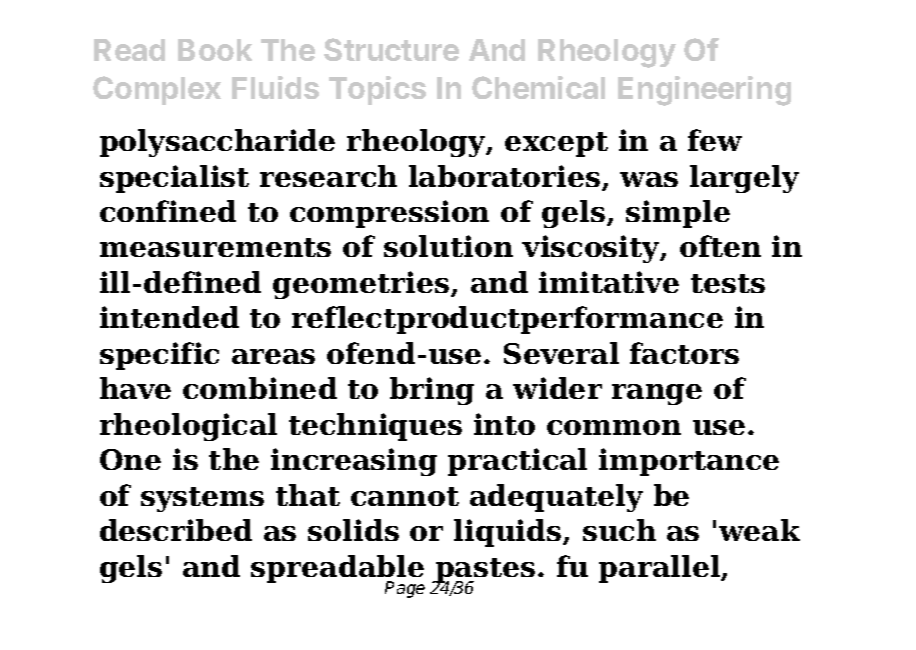  What do you see at coordinates (432, 391) in the document?
I see `bring` at bounding box center [432, 391].
